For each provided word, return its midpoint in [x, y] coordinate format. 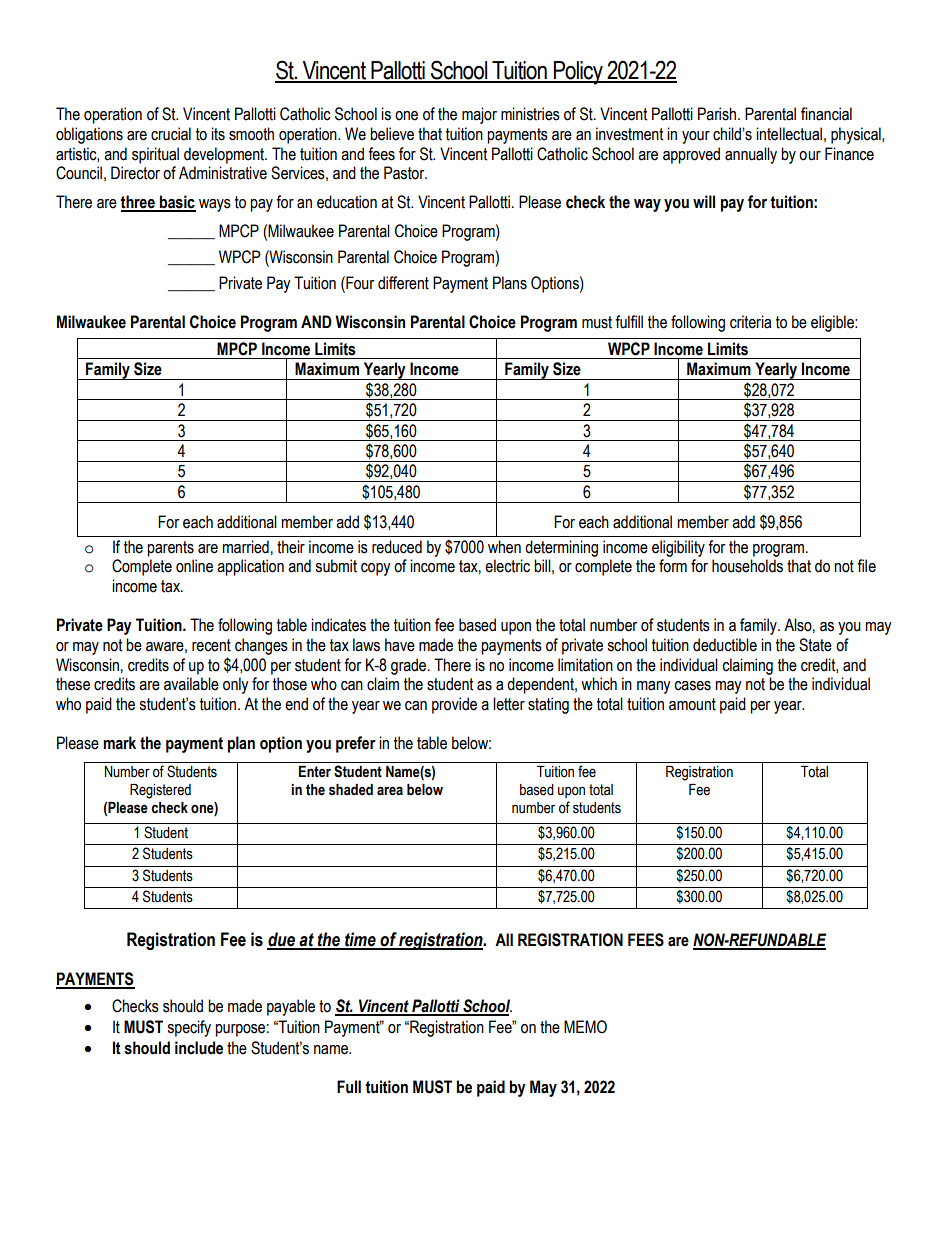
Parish [718, 114]
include [199, 1048]
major [479, 115]
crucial [171, 134]
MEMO [585, 1027]
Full [349, 1087]
